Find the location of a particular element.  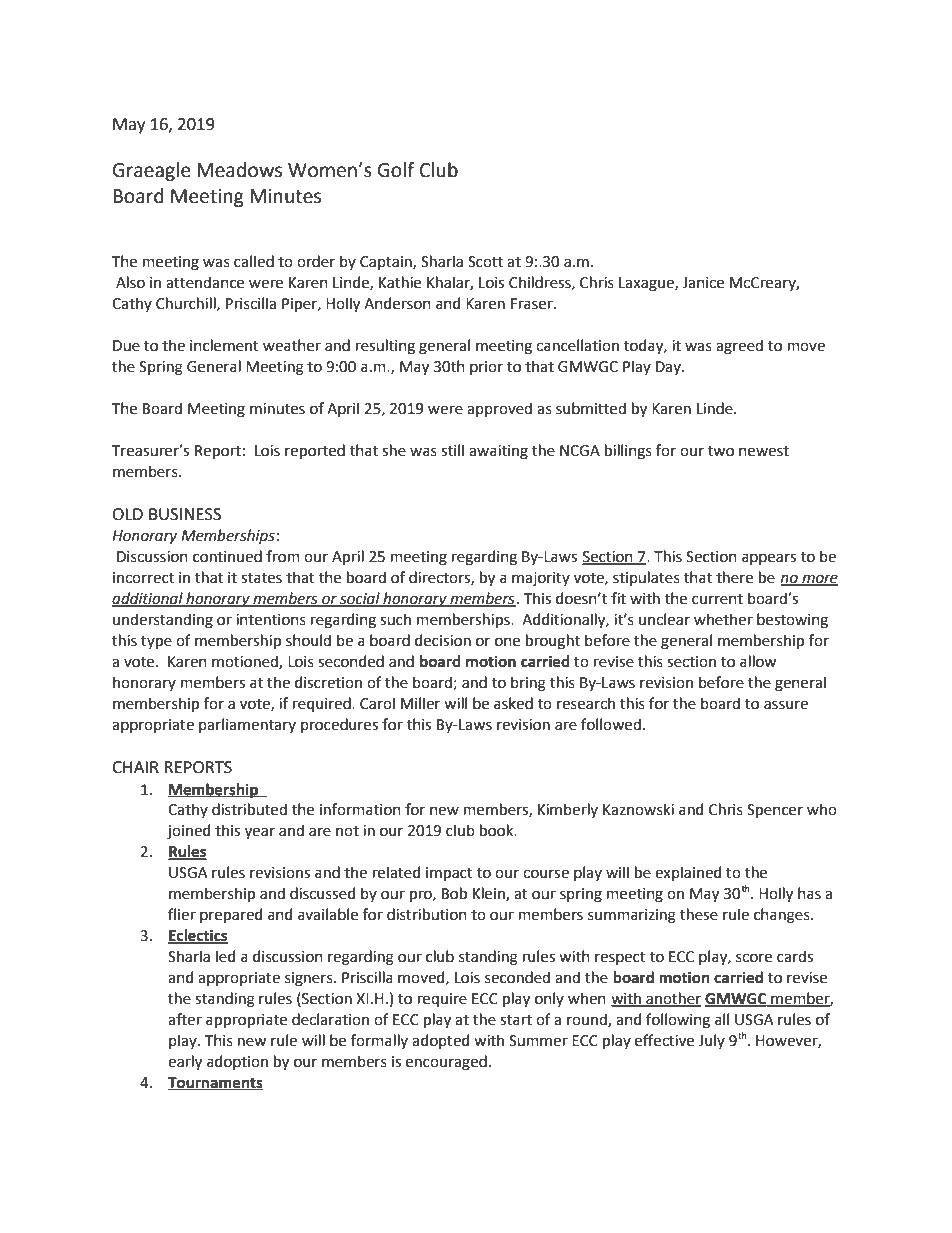

Golf is located at coordinates (396, 170).
